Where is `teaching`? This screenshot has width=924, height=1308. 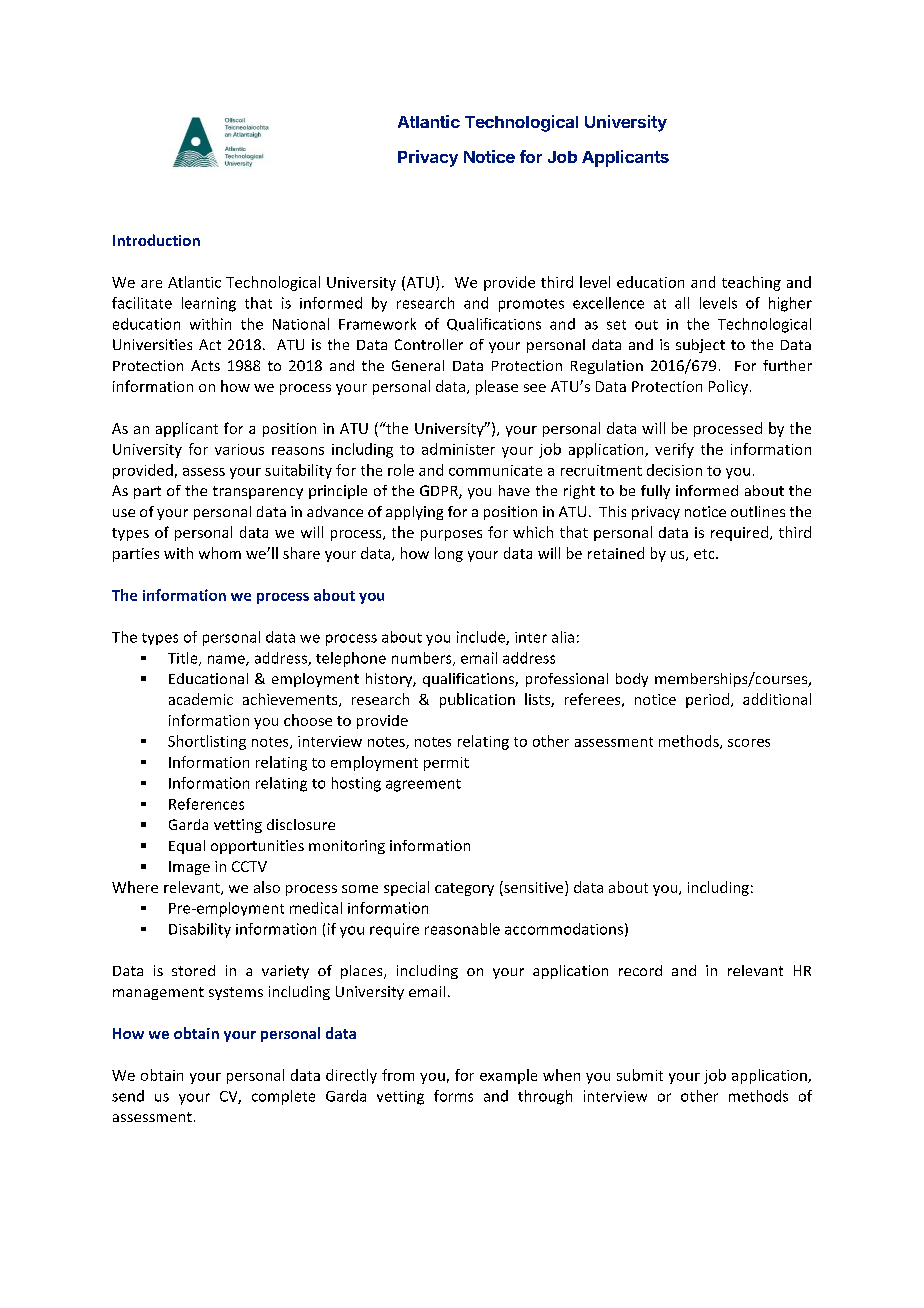
teaching is located at coordinates (751, 283).
